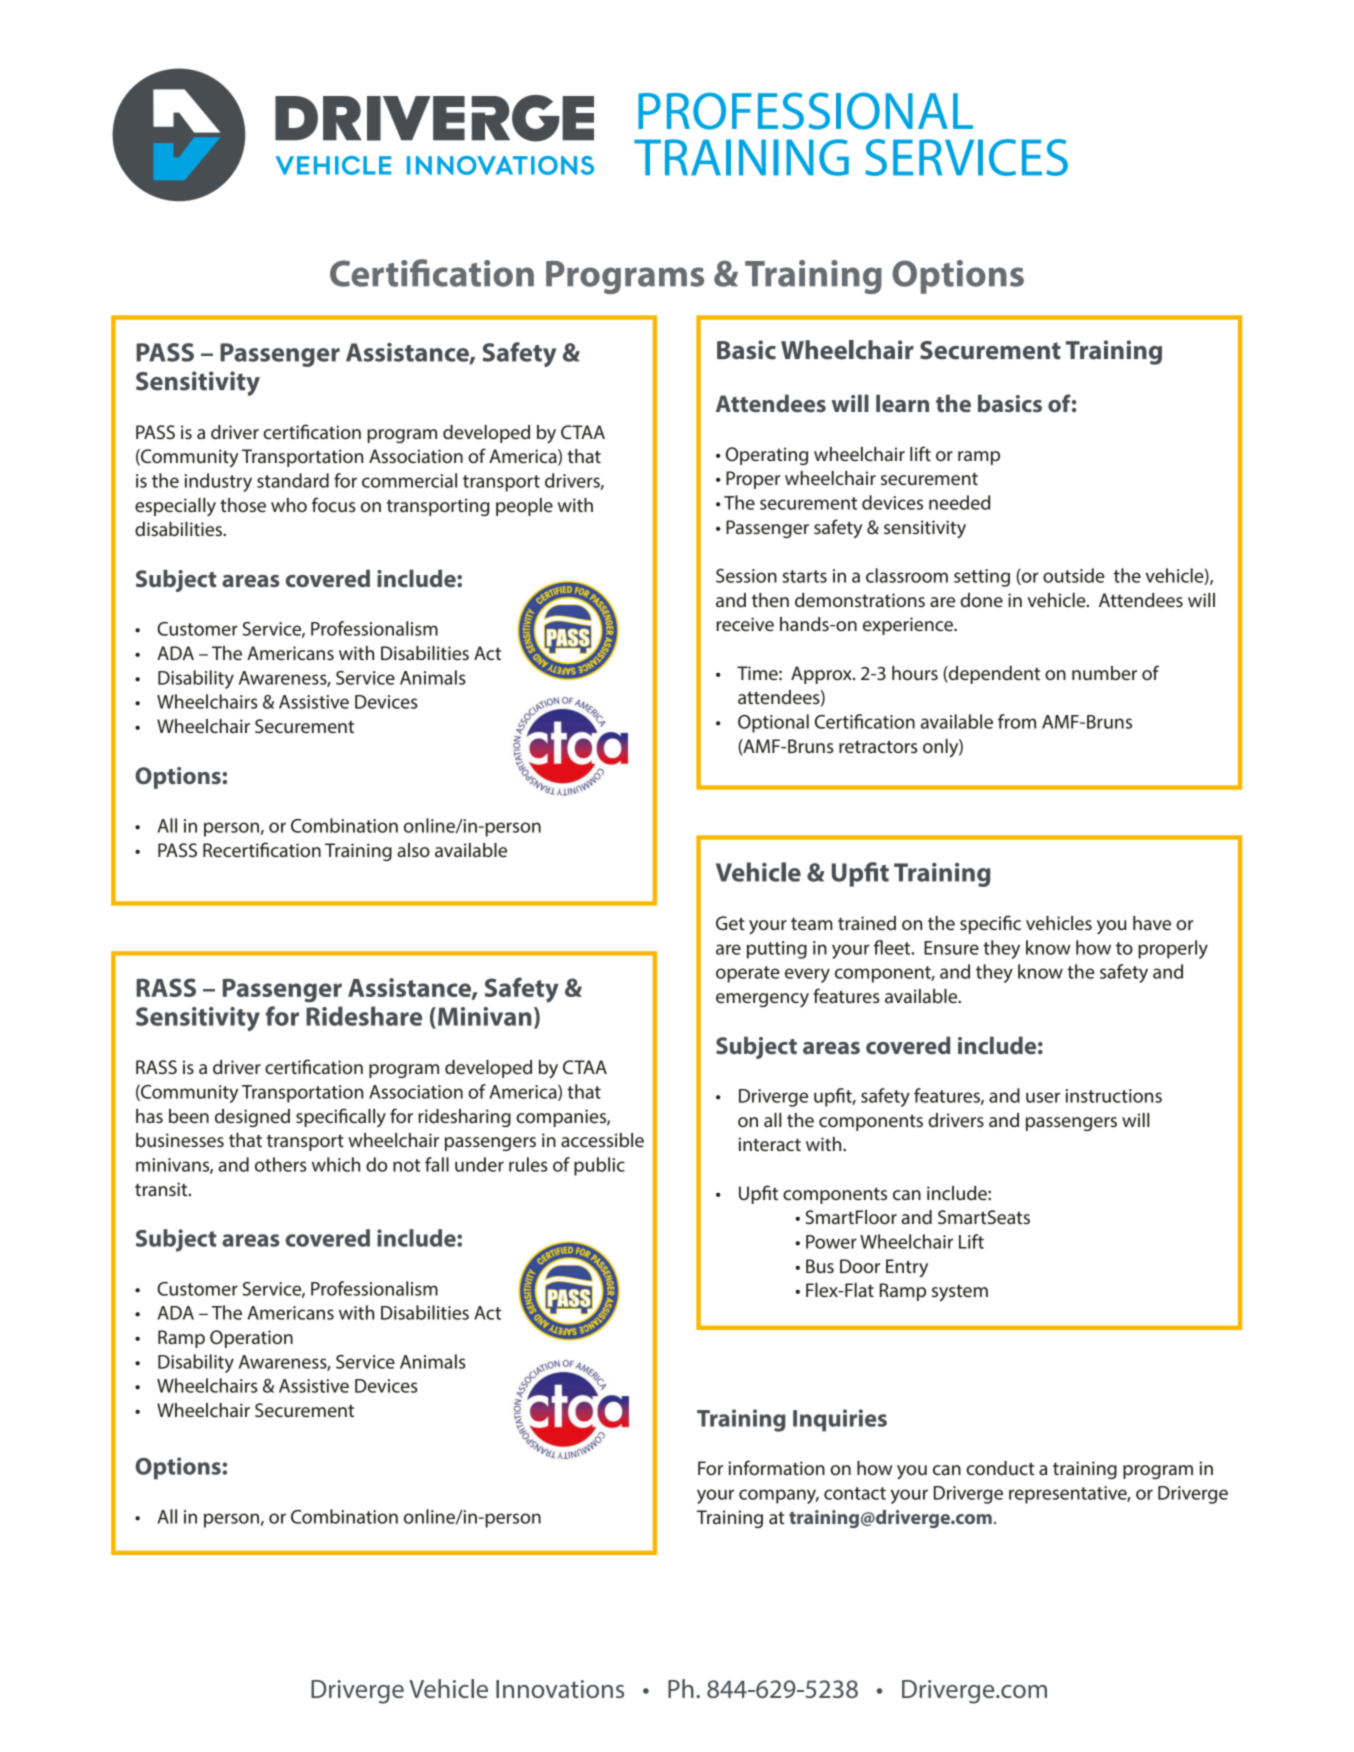 This document has height=1752, width=1354. What do you see at coordinates (959, 502) in the document?
I see `needed` at bounding box center [959, 502].
